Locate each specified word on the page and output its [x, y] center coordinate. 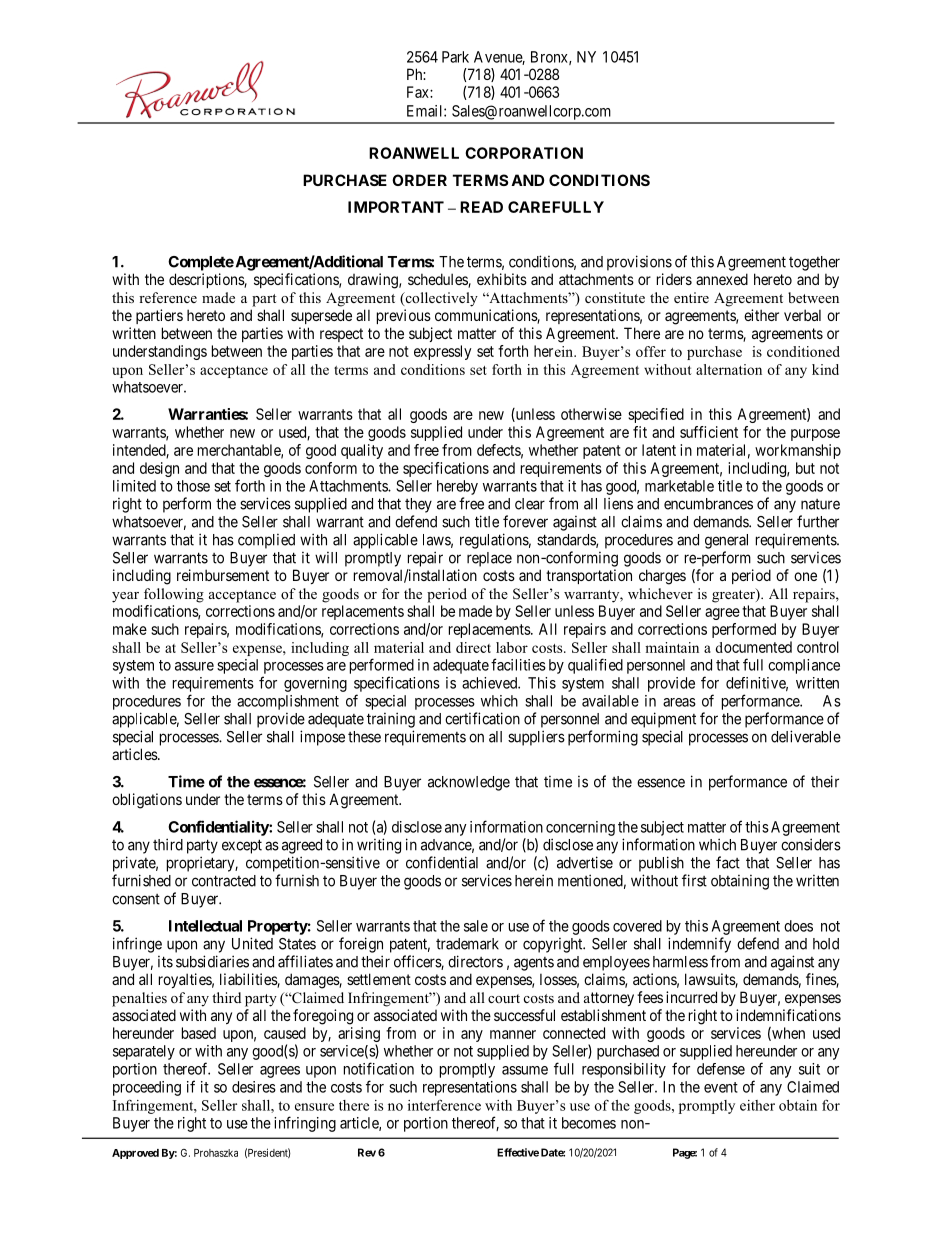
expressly [442, 352]
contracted [224, 881]
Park [455, 57]
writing [379, 846]
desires [254, 1087]
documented [753, 647]
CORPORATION [524, 153]
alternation [729, 369]
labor [512, 647]
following [174, 595]
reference [168, 297]
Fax [419, 92]
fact [728, 862]
